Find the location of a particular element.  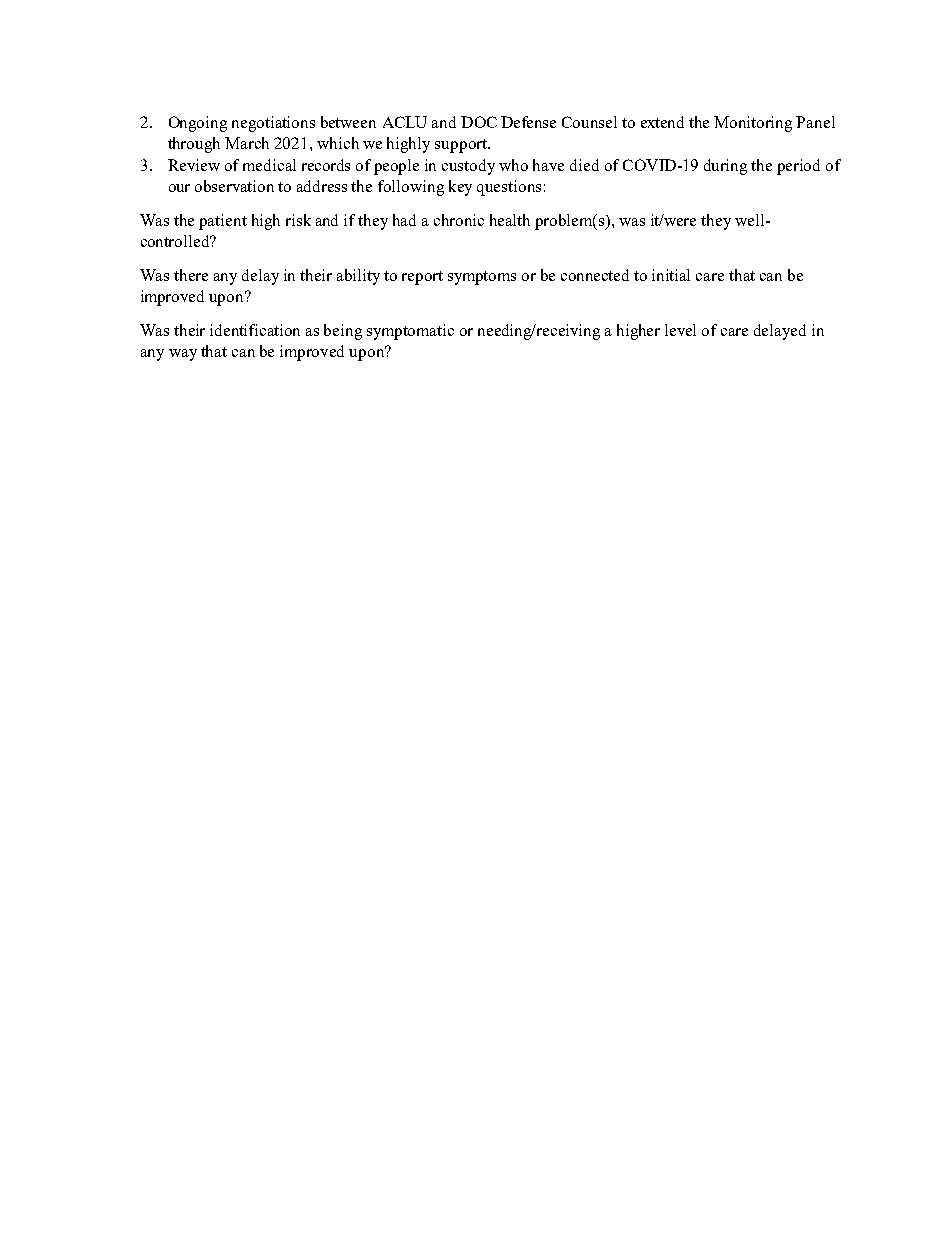

way is located at coordinates (183, 355).
